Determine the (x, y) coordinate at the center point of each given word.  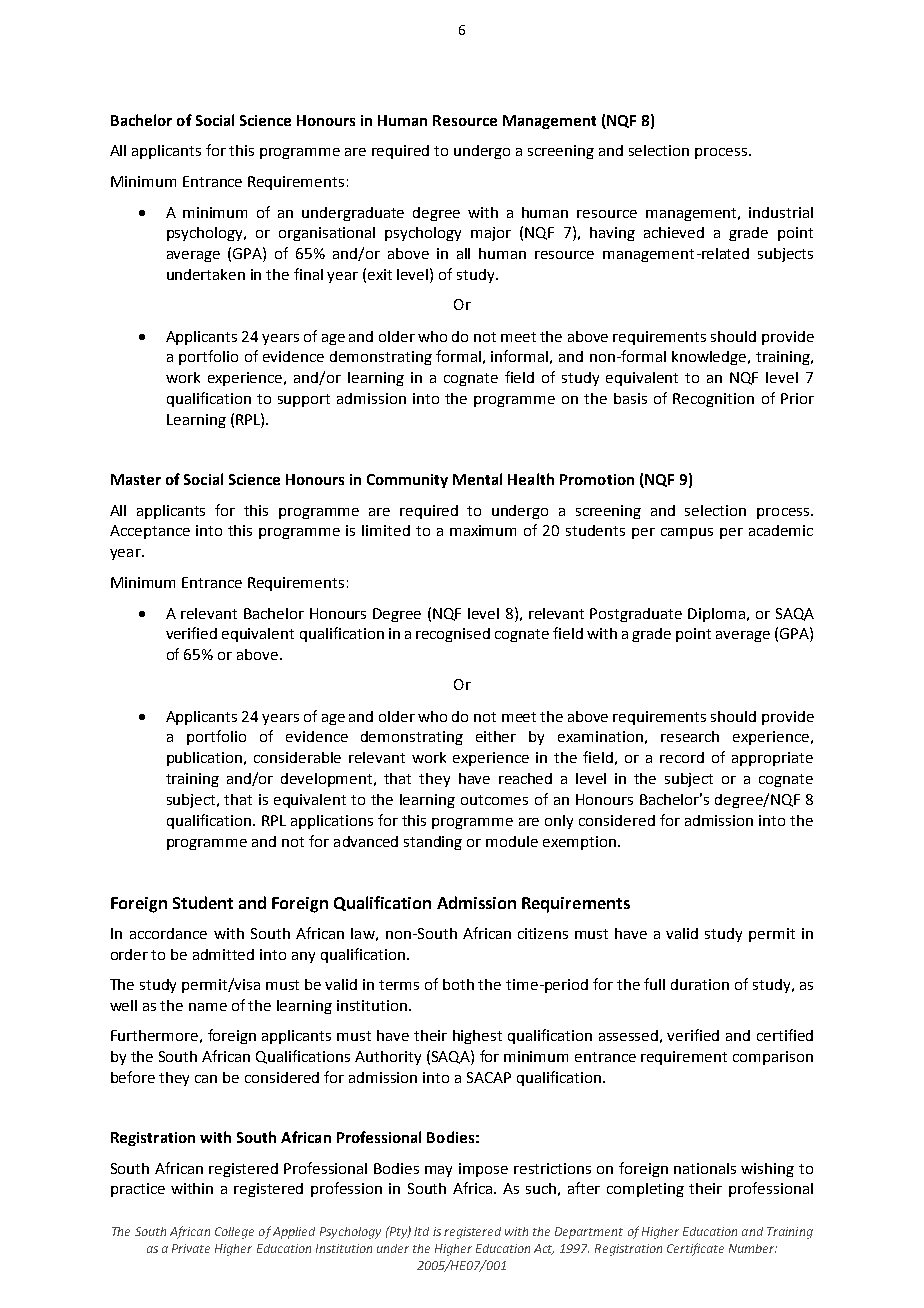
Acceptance (150, 532)
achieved (674, 232)
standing (433, 843)
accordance (168, 933)
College (234, 1233)
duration (700, 984)
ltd (421, 1231)
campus (687, 533)
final (308, 274)
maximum (483, 530)
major (491, 234)
